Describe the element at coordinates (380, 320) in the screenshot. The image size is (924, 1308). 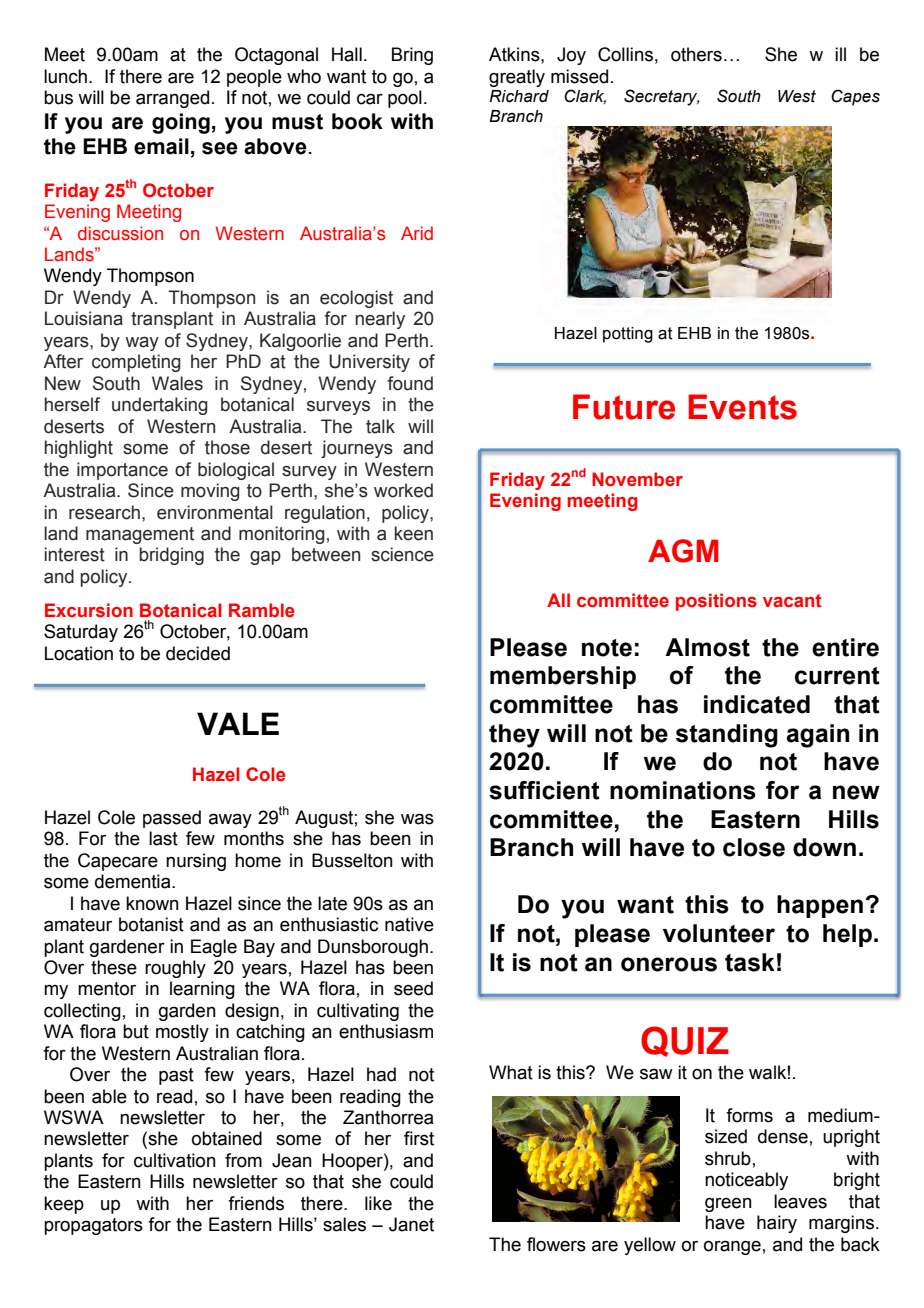
I see `nearly` at that location.
